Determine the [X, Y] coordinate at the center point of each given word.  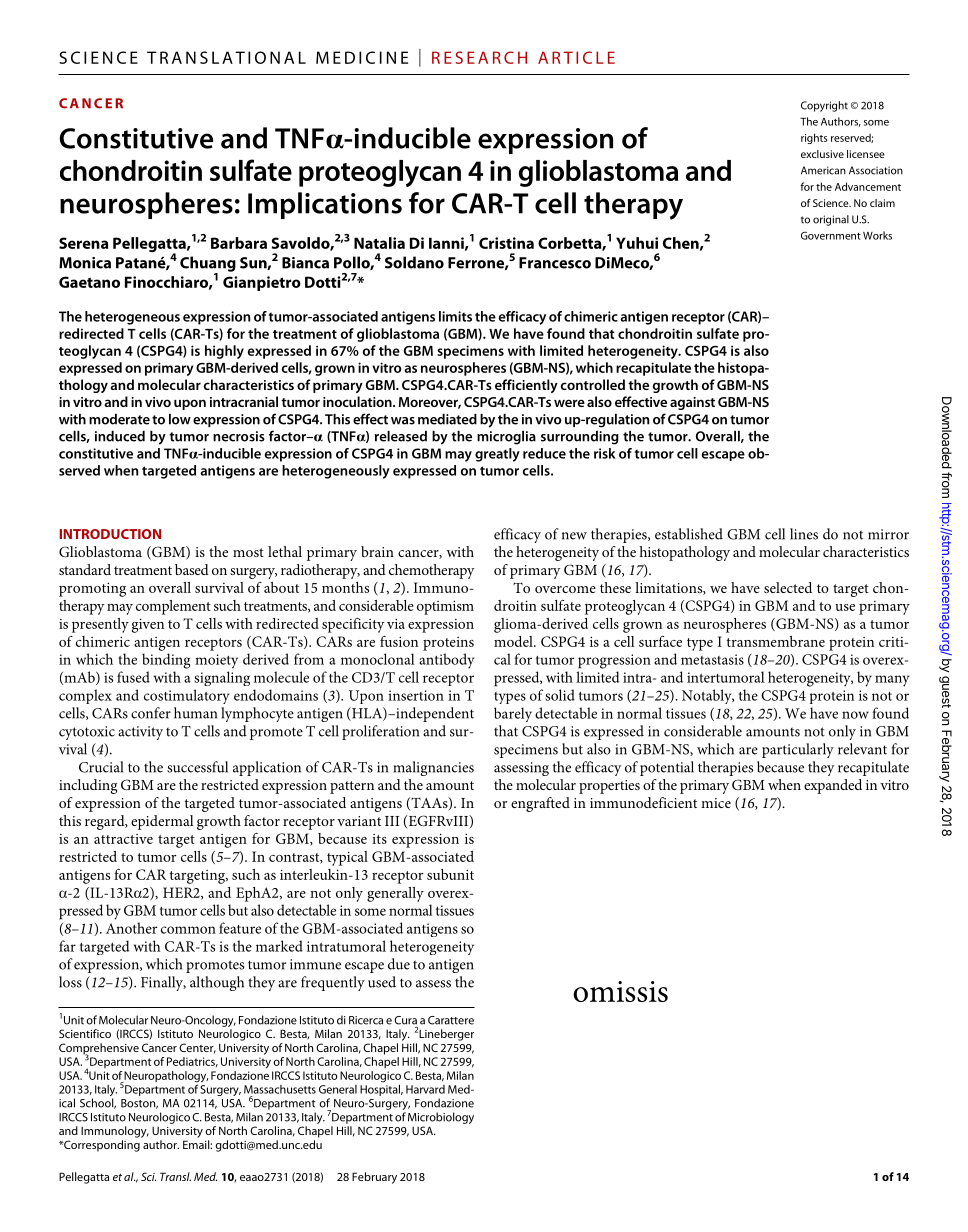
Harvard [425, 1089]
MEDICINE [362, 57]
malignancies [433, 768]
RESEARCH [479, 57]
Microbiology [441, 1118]
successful [197, 767]
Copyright [824, 106]
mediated [447, 419]
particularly [798, 750]
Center [197, 1048]
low [180, 419]
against [692, 403]
